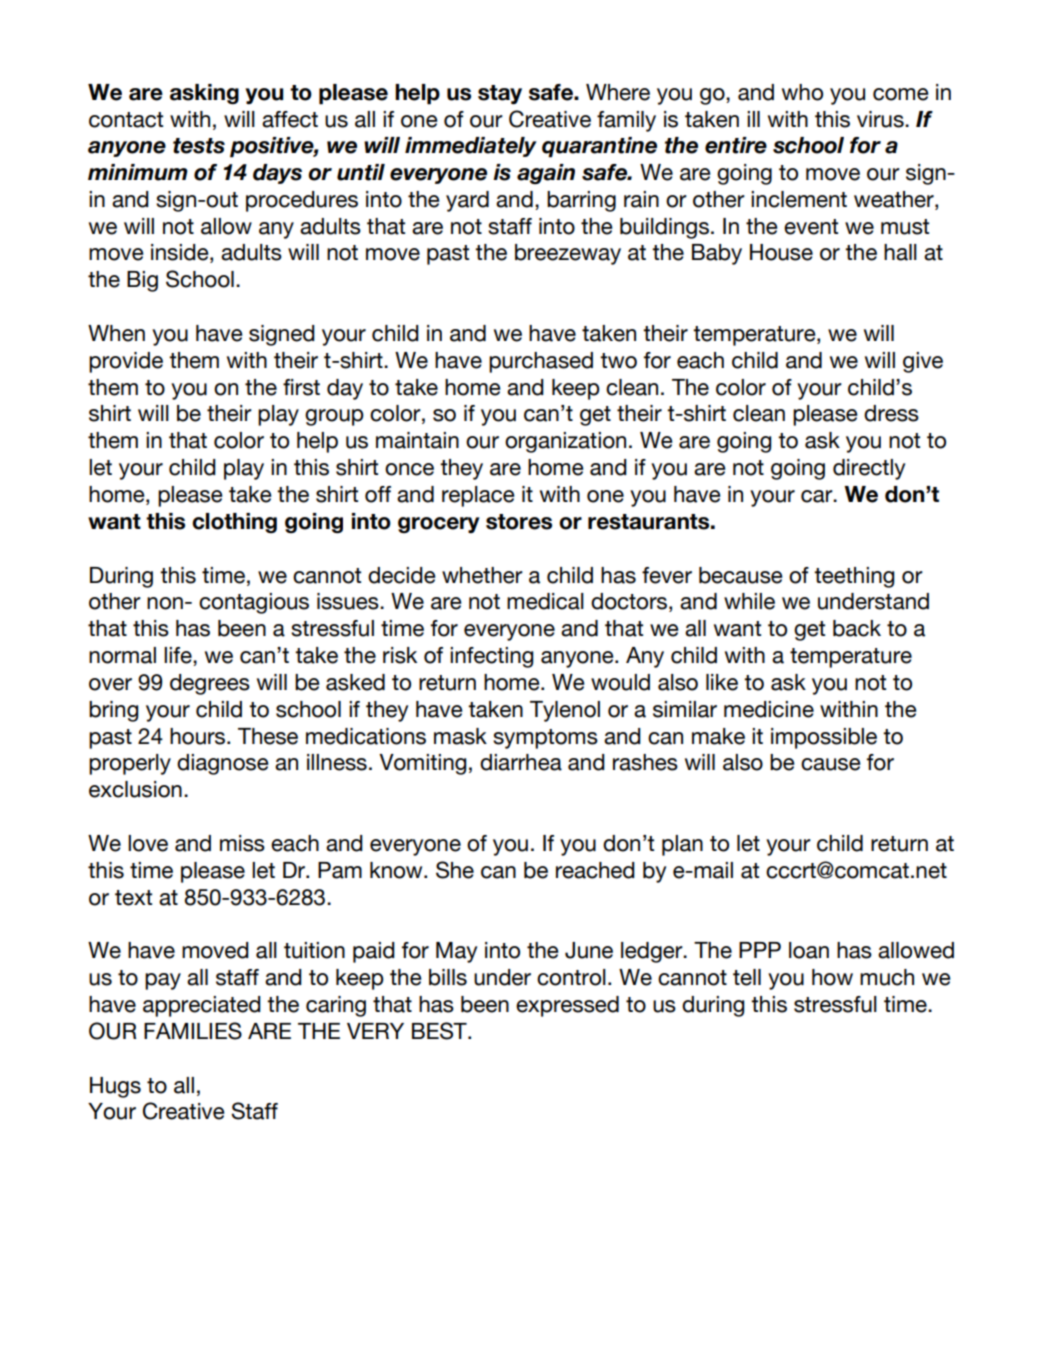 The width and height of the document is (1053, 1363). Describe the element at coordinates (500, 95) in the document. I see `stay` at that location.
